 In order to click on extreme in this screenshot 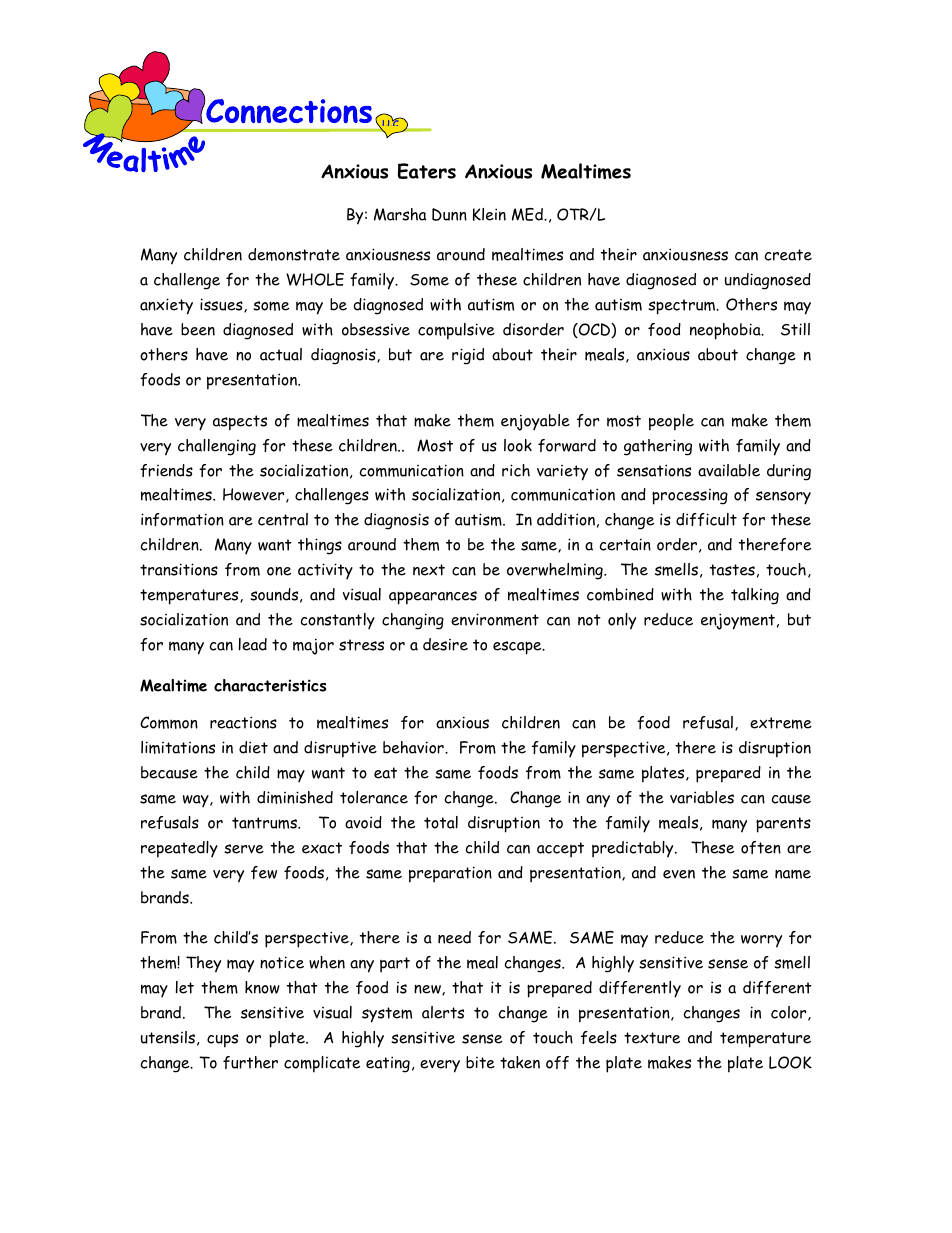, I will do `click(781, 723)`.
